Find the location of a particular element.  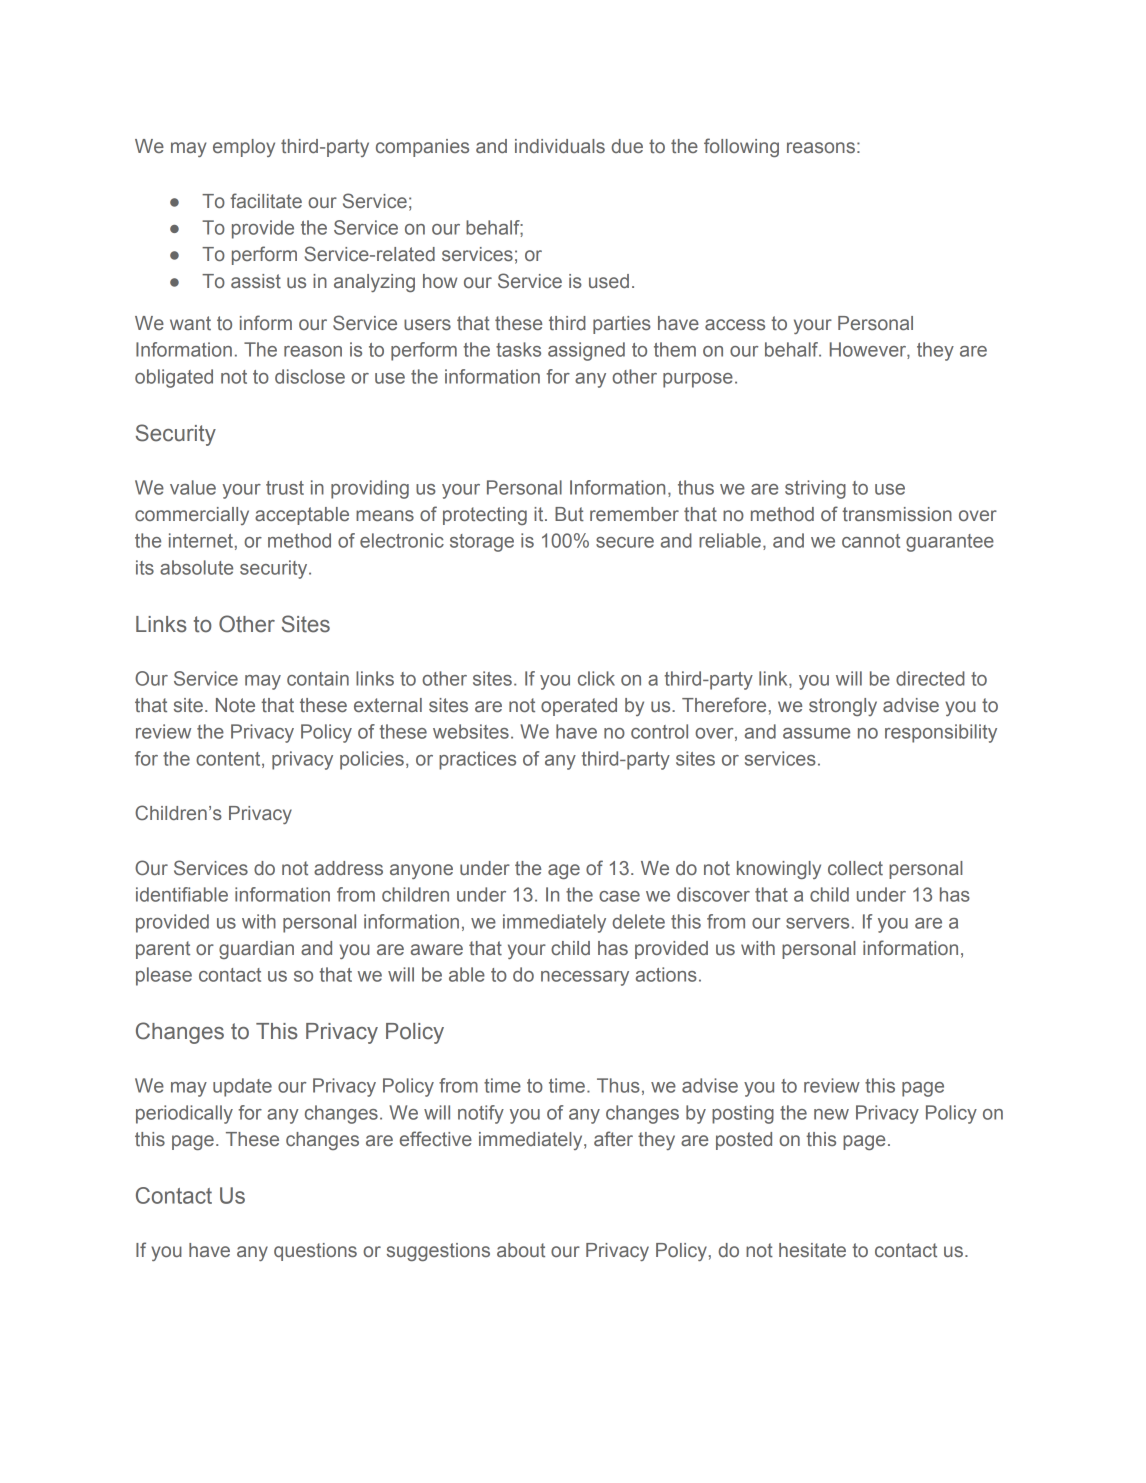

facilitate is located at coordinates (266, 200).
